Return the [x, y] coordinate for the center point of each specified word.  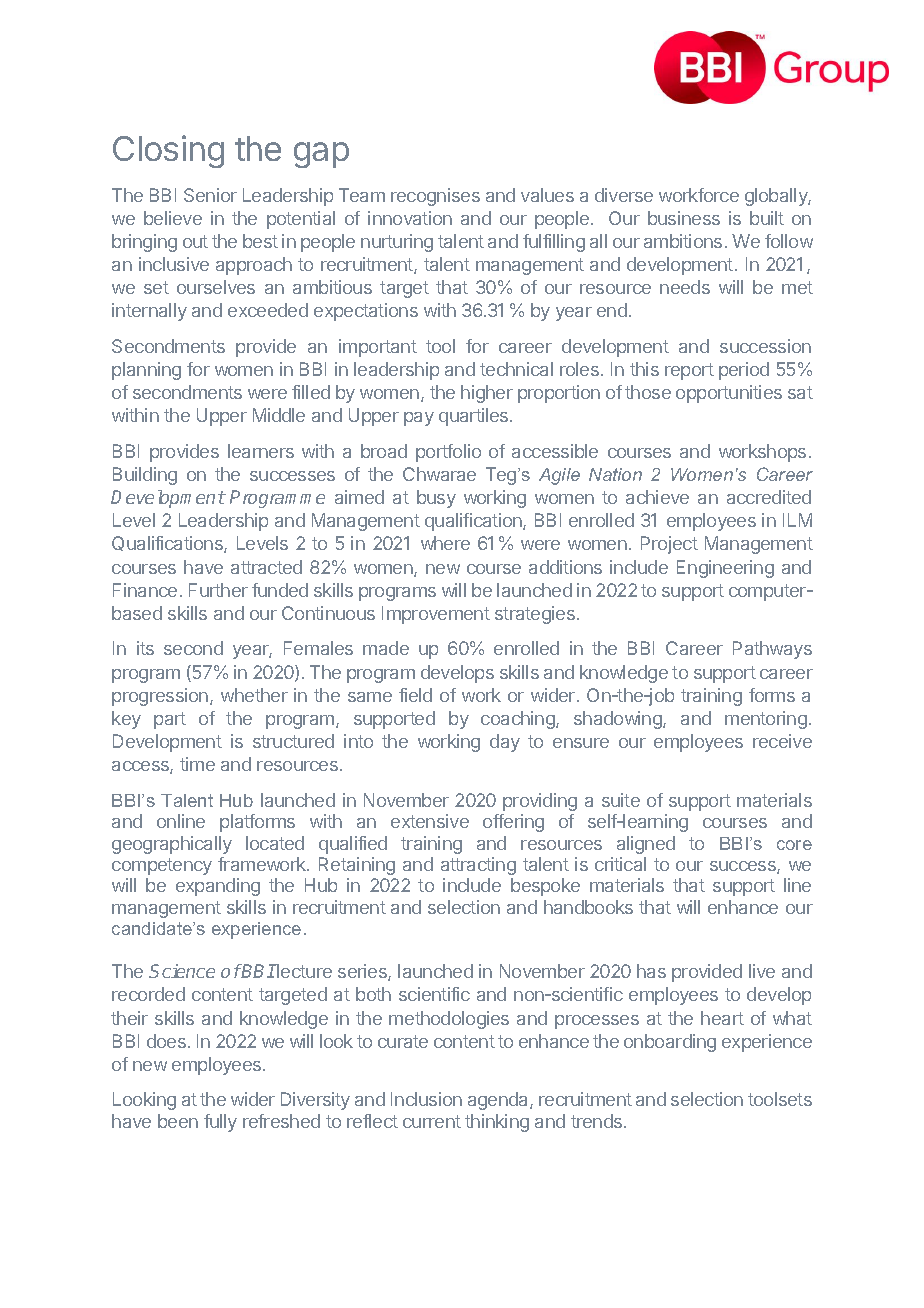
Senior [210, 195]
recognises [435, 197]
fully [220, 1123]
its [145, 648]
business [684, 218]
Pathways [772, 650]
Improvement [436, 615]
